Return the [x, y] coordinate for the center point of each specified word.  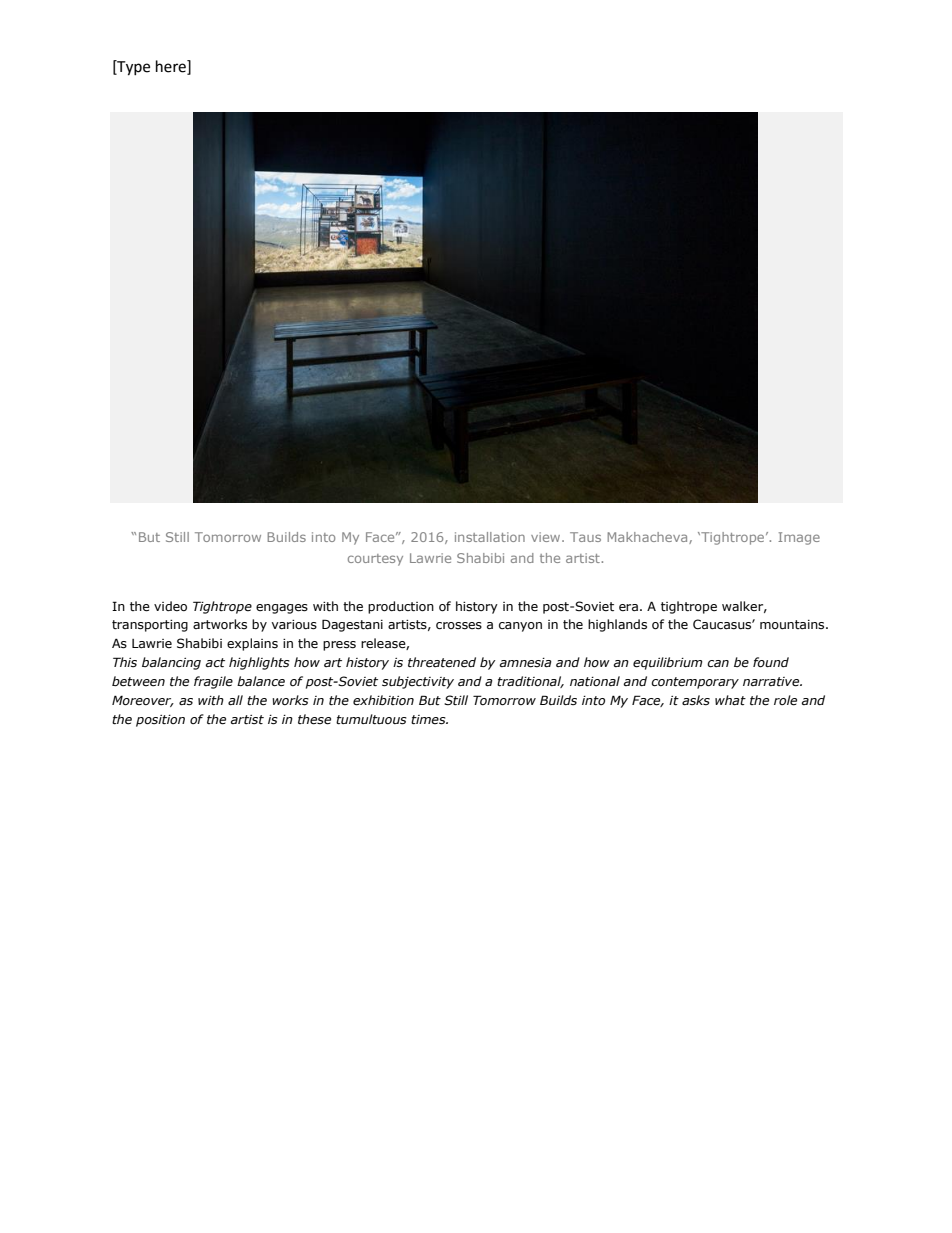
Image [799, 538]
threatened [442, 662]
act [215, 663]
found [771, 662]
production [401, 607]
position [160, 721]
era [628, 607]
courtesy [375, 560]
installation [490, 537]
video [170, 606]
